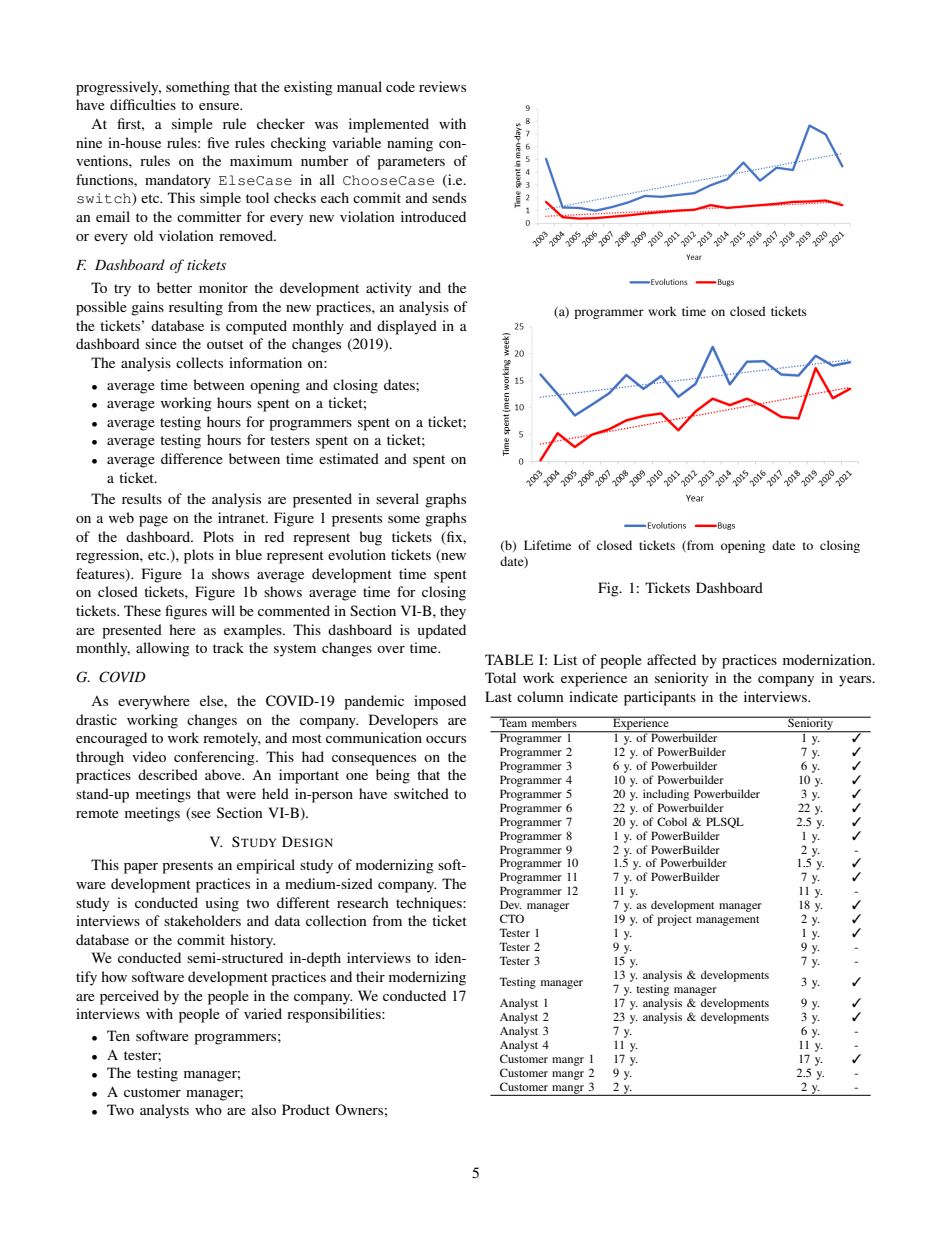  Describe the element at coordinates (208, 1109) in the document. I see `who` at that location.
